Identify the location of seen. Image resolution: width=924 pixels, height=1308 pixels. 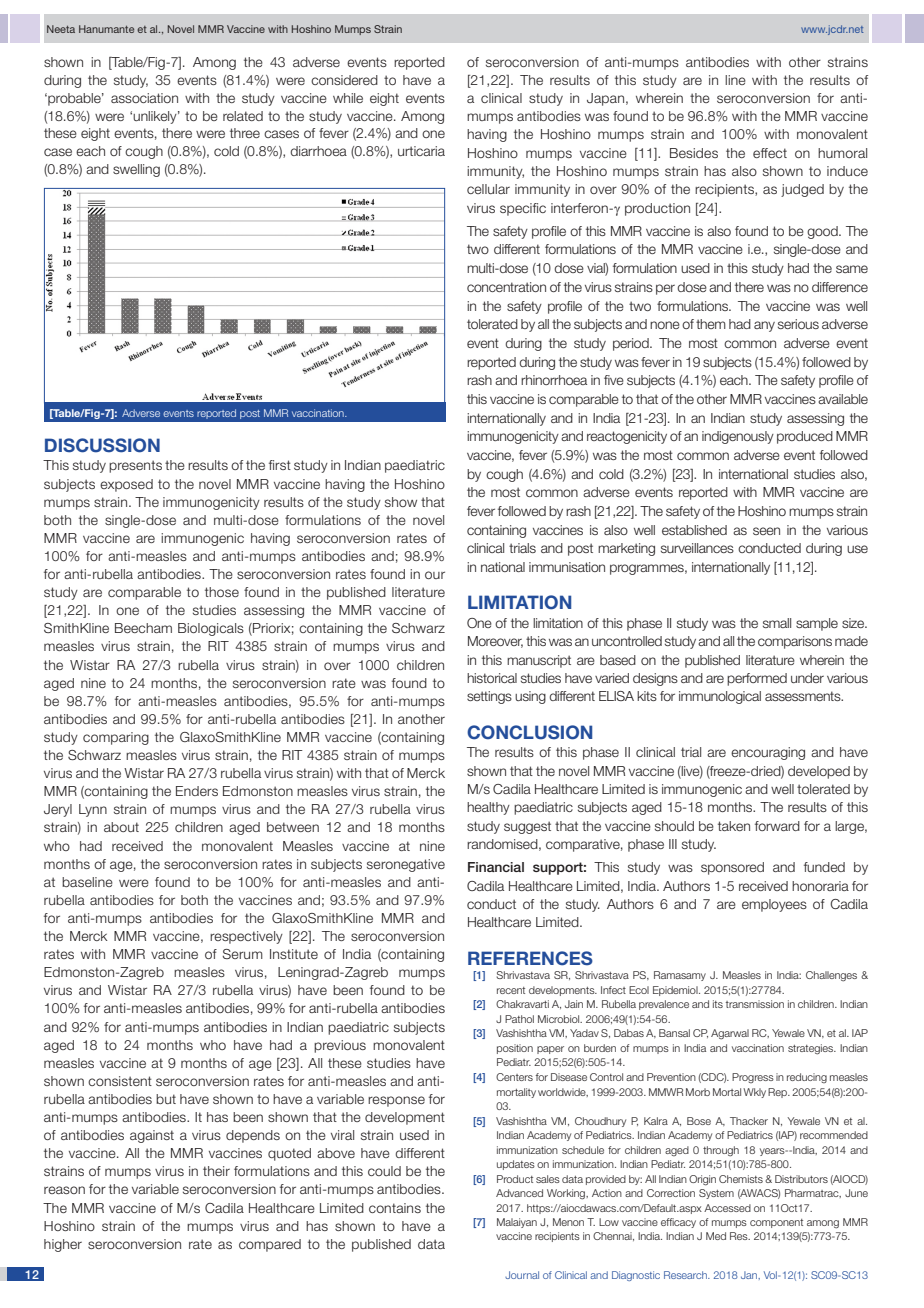
(766, 531).
